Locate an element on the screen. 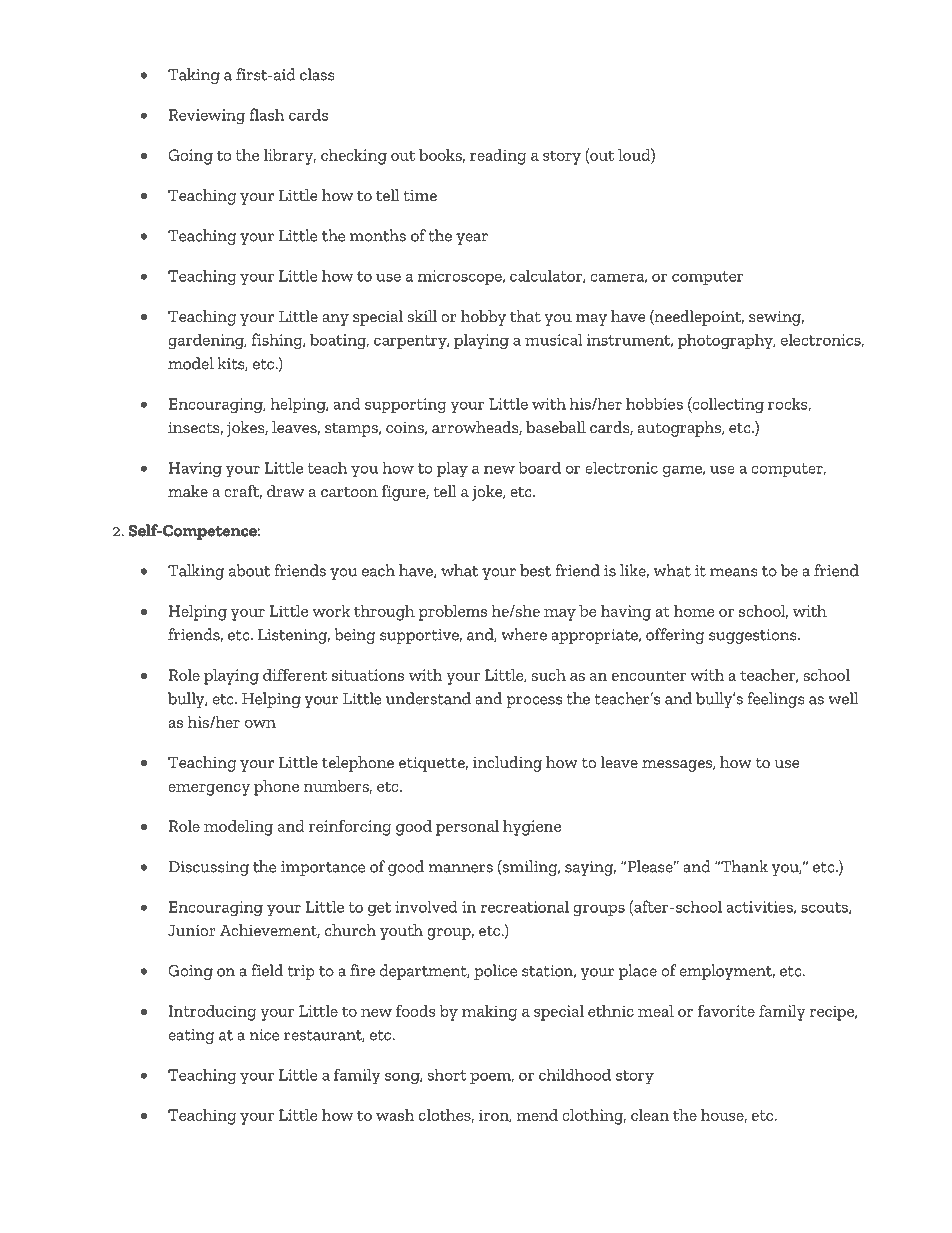 This screenshot has height=1233, width=952. mend is located at coordinates (537, 1115).
